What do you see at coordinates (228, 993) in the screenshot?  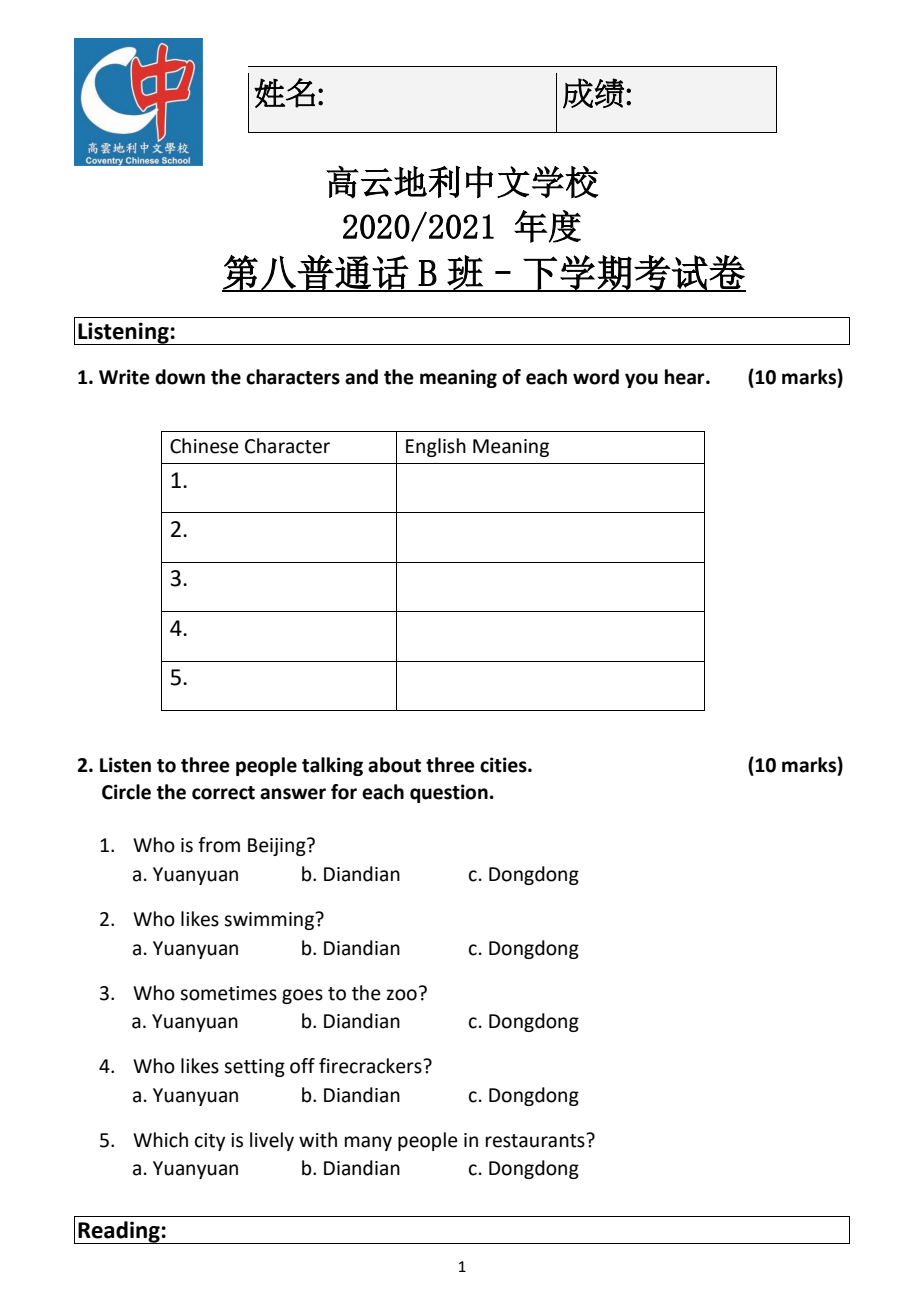 I see `sometimes` at bounding box center [228, 993].
